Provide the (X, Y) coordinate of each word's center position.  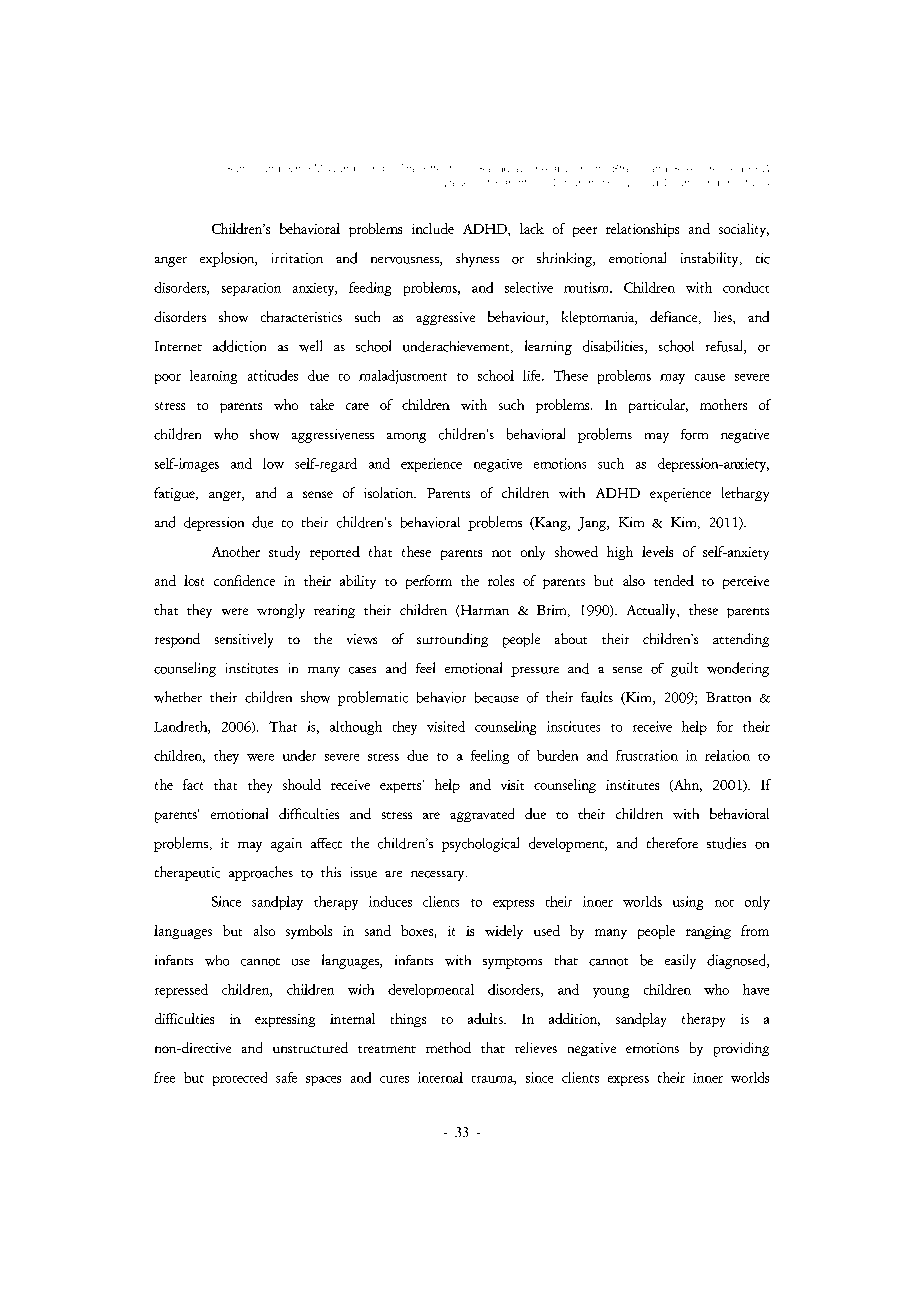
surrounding (452, 640)
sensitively (244, 640)
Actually (652, 611)
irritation (297, 258)
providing (741, 1049)
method (448, 1047)
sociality (744, 230)
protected (240, 1079)
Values (455, 184)
